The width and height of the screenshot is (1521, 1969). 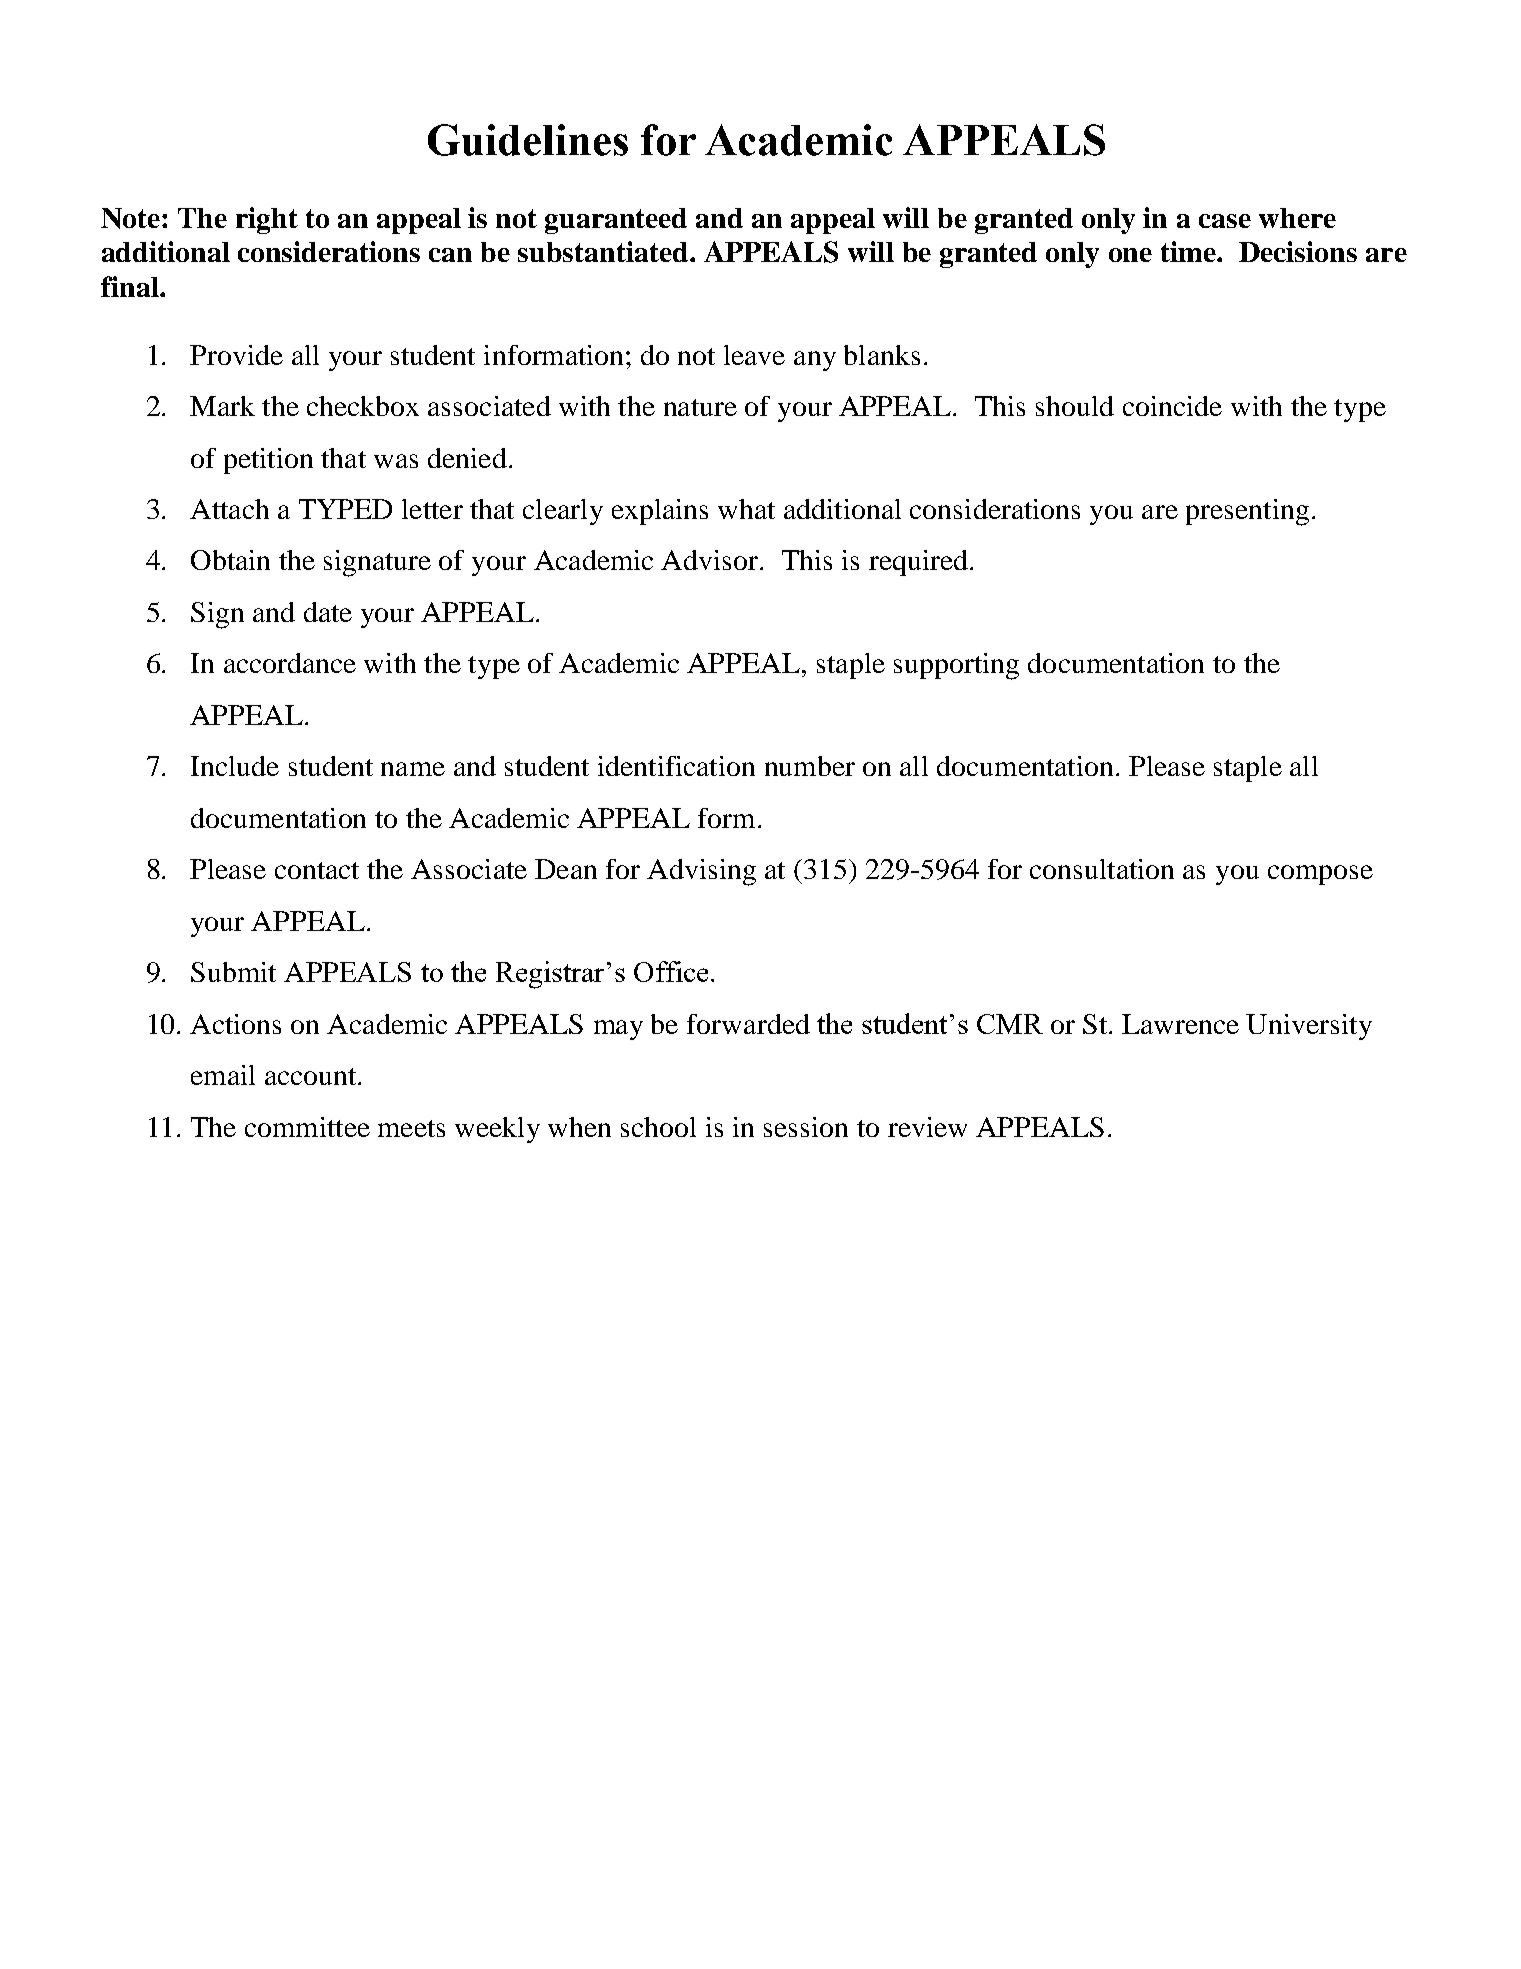 What do you see at coordinates (711, 560) in the screenshot?
I see `Advisor` at bounding box center [711, 560].
